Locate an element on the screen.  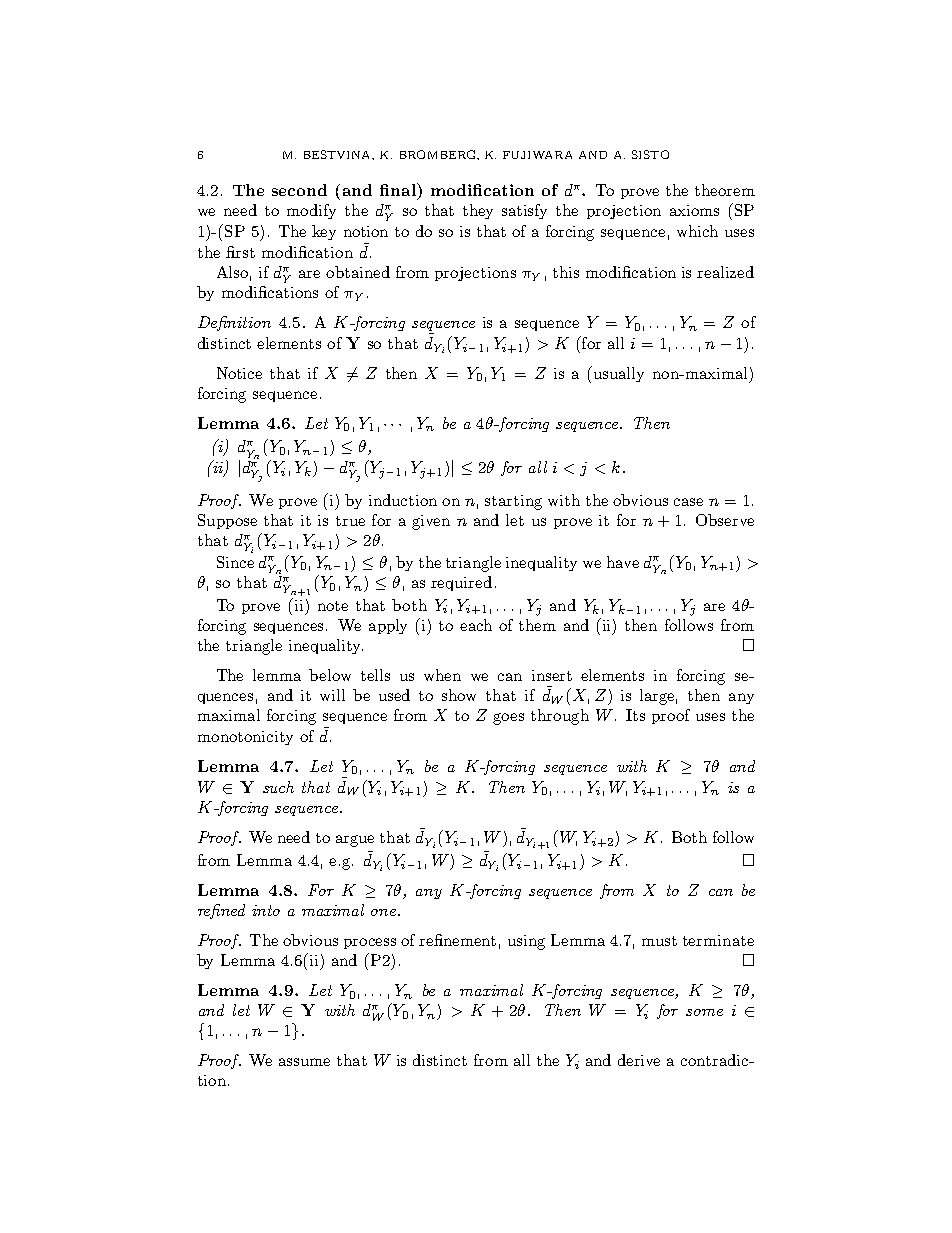
have is located at coordinates (623, 562).
